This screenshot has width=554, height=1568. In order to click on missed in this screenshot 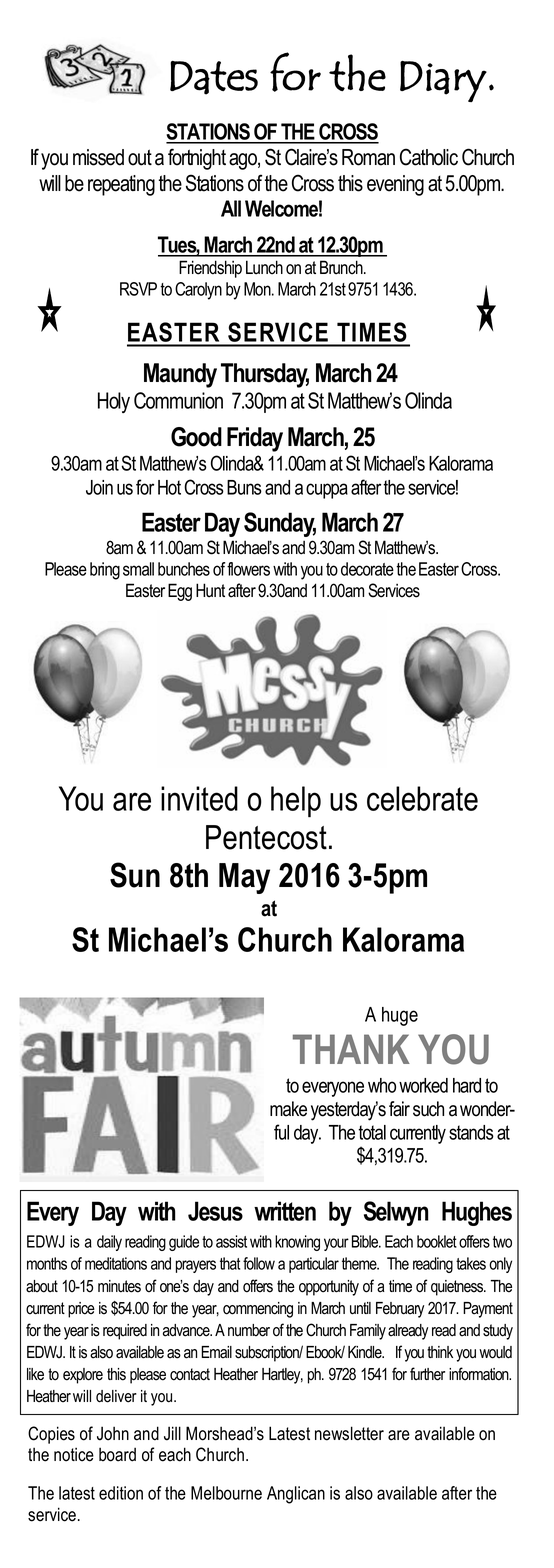, I will do `click(98, 157)`.
